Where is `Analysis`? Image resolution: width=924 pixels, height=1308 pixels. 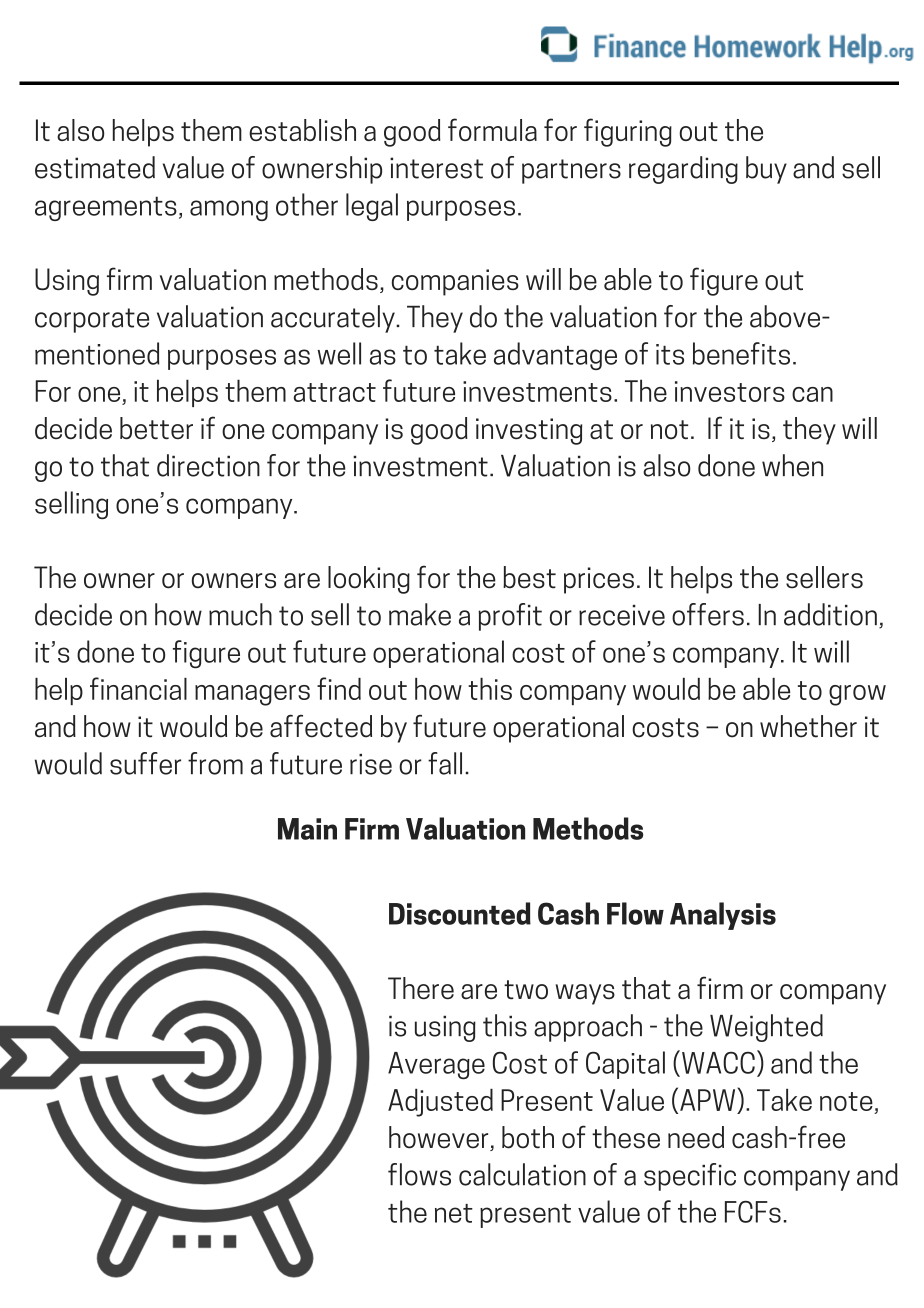
Analysis is located at coordinates (723, 916).
